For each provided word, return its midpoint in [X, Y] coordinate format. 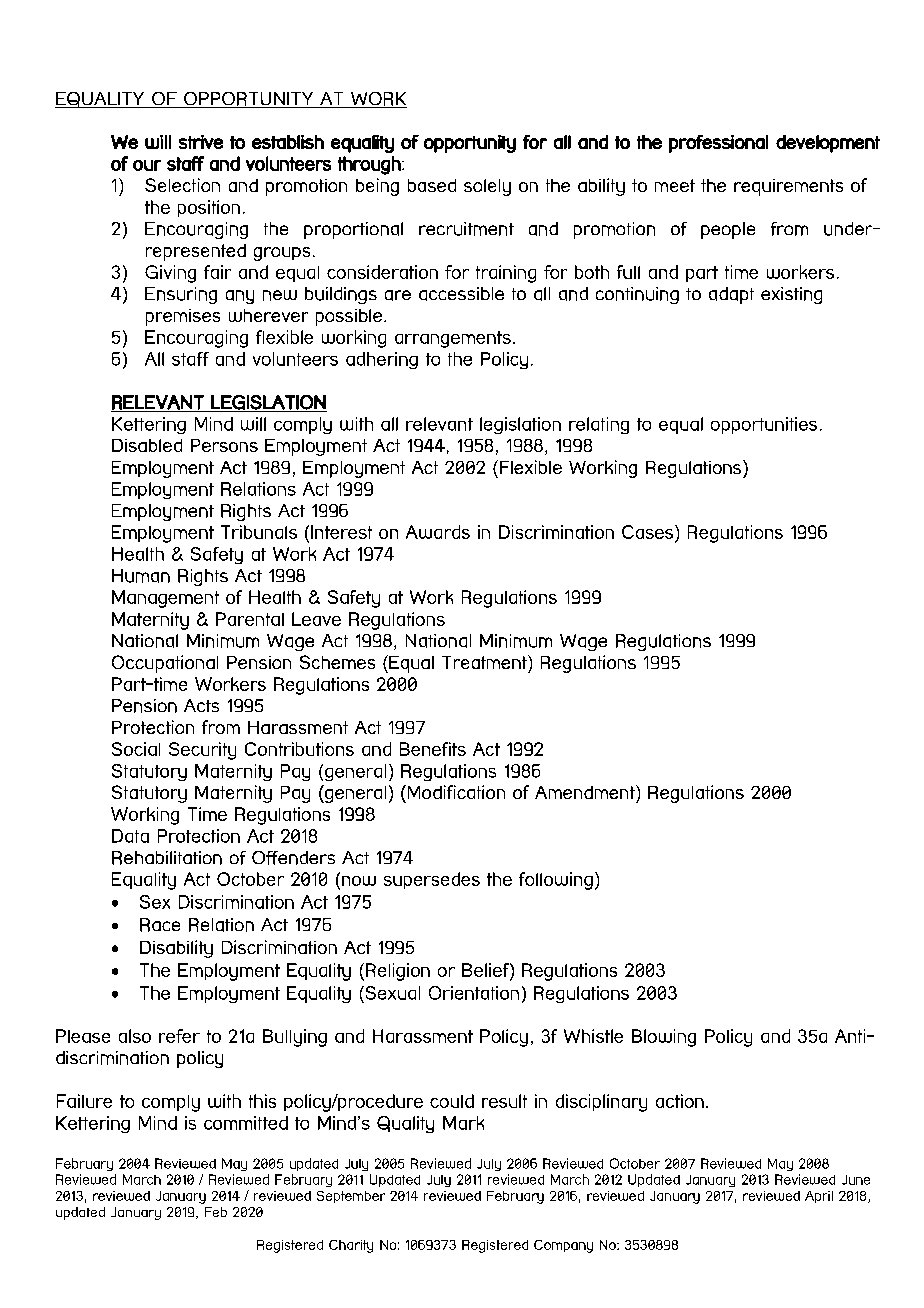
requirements [788, 187]
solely [487, 187]
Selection [182, 185]
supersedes [432, 880]
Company [563, 1246]
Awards [438, 532]
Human [141, 576]
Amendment [586, 792]
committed [246, 1123]
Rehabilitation [167, 858]
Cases [649, 533]
